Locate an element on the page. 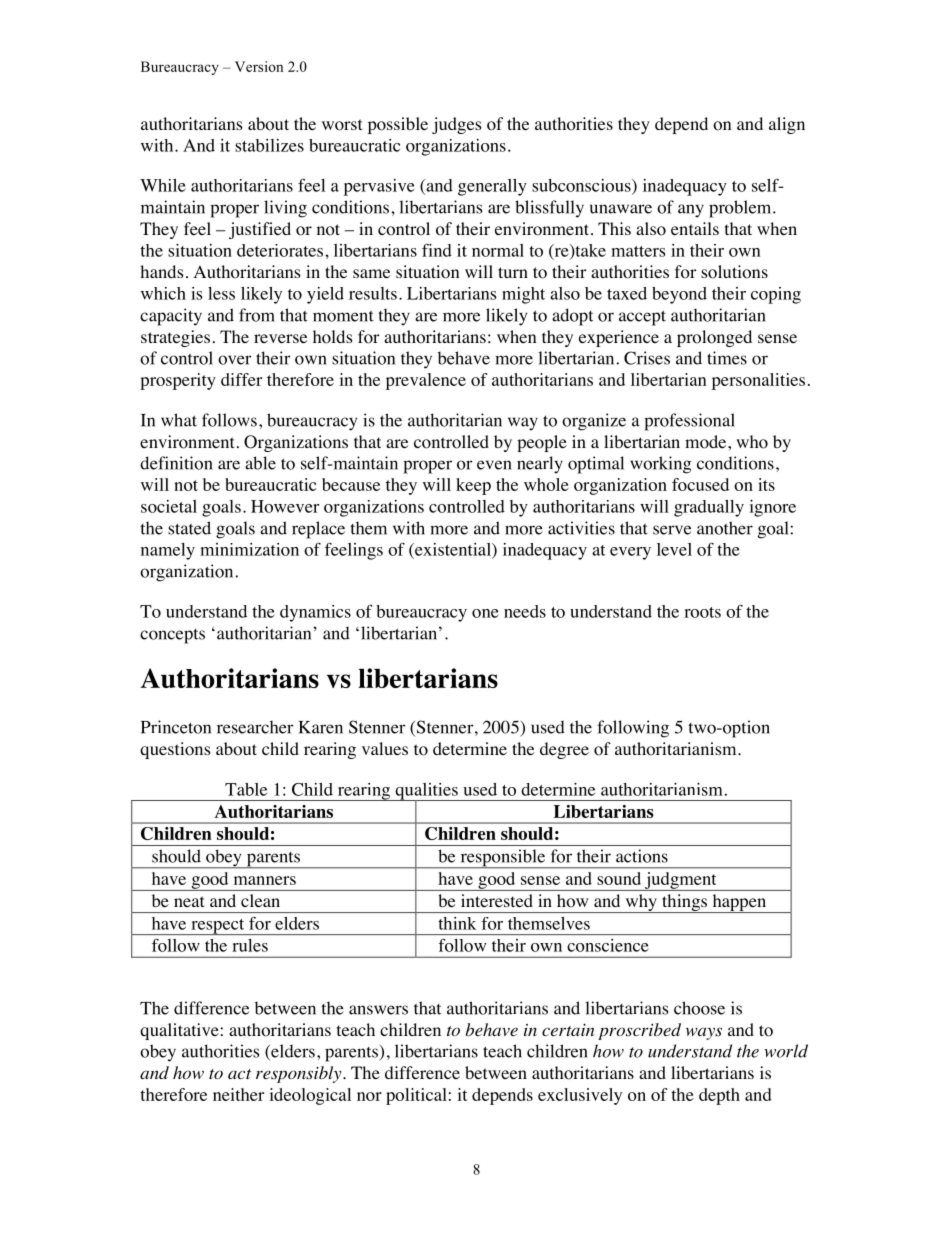 Image resolution: width=952 pixels, height=1233 pixels. judges is located at coordinates (457, 125).
